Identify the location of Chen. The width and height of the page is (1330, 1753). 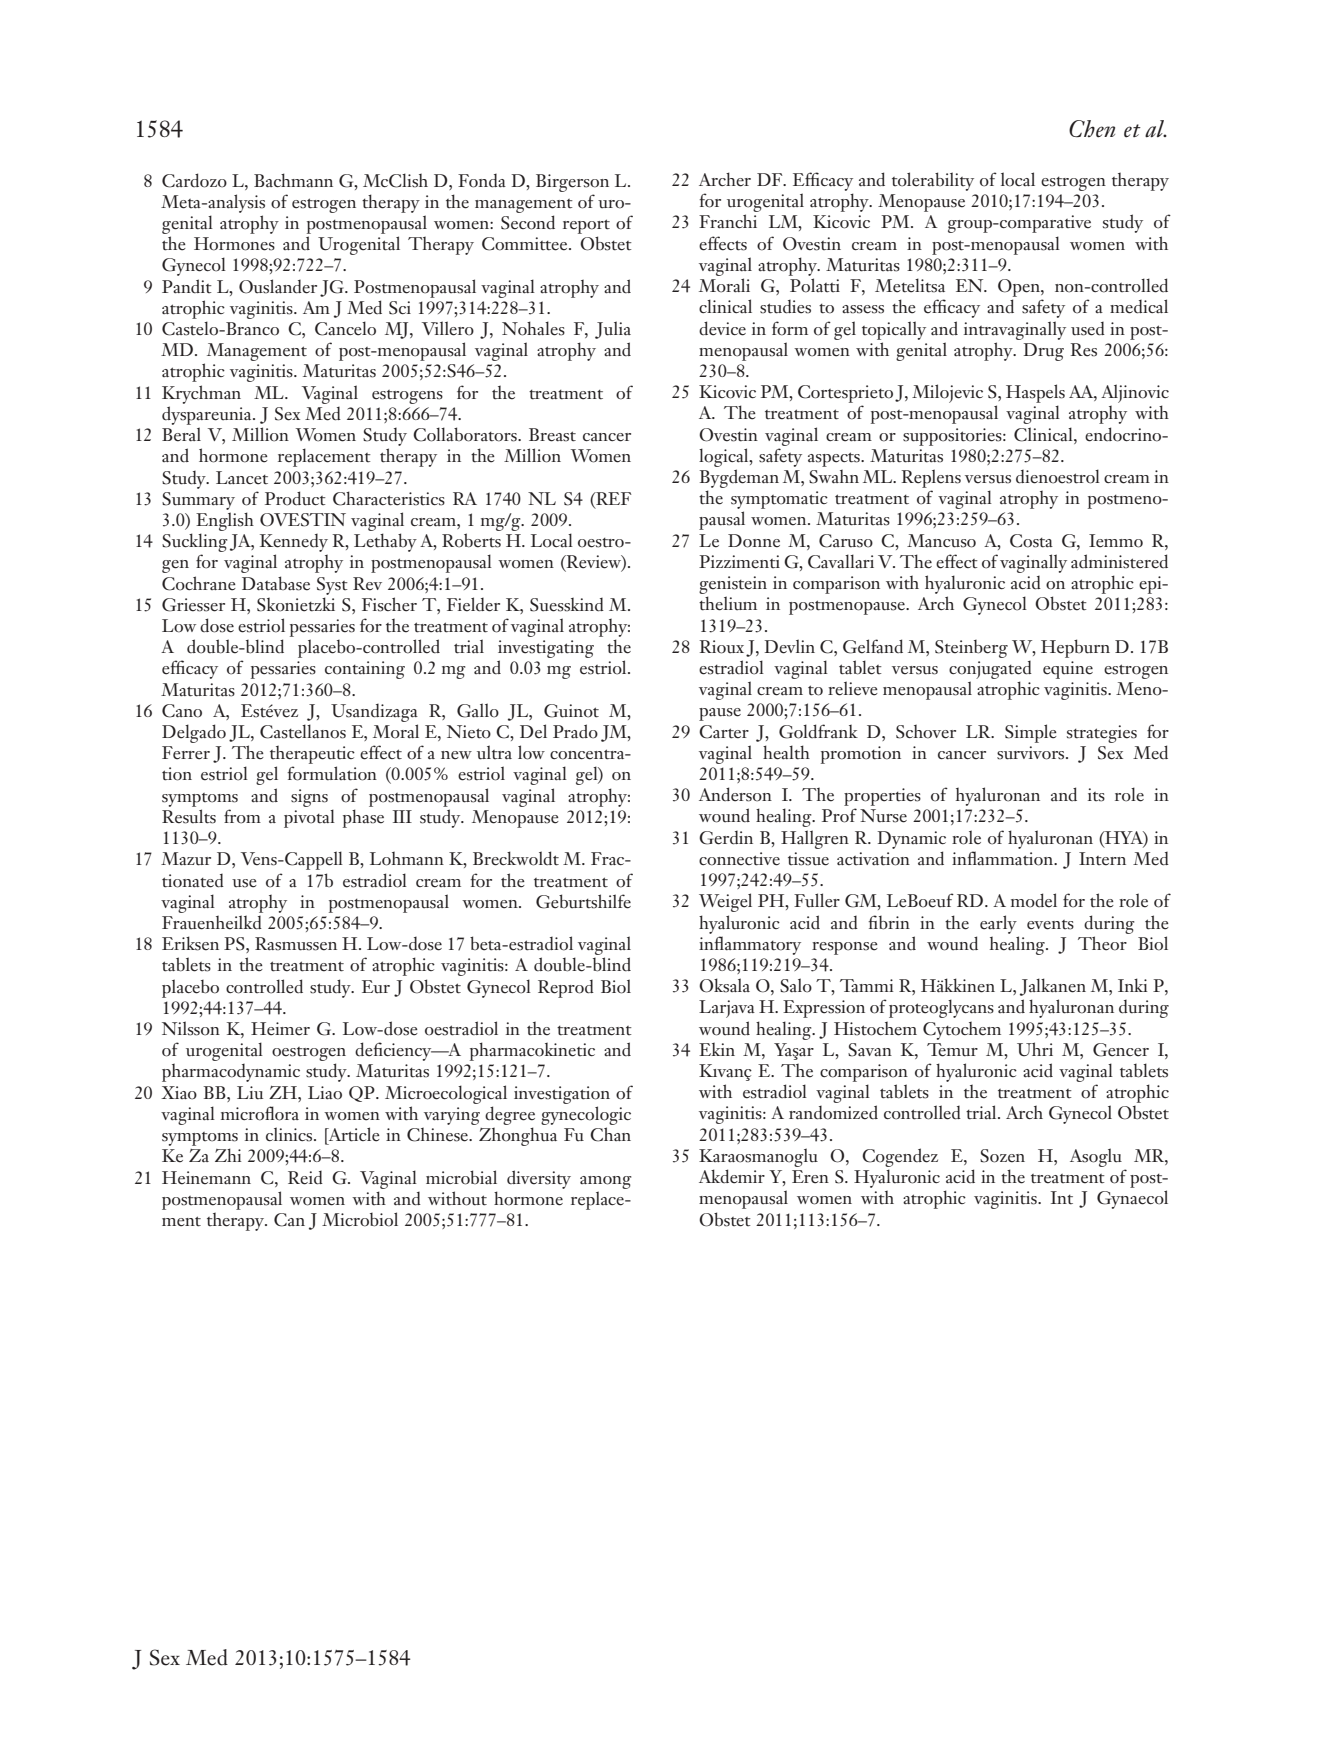
(1092, 129).
